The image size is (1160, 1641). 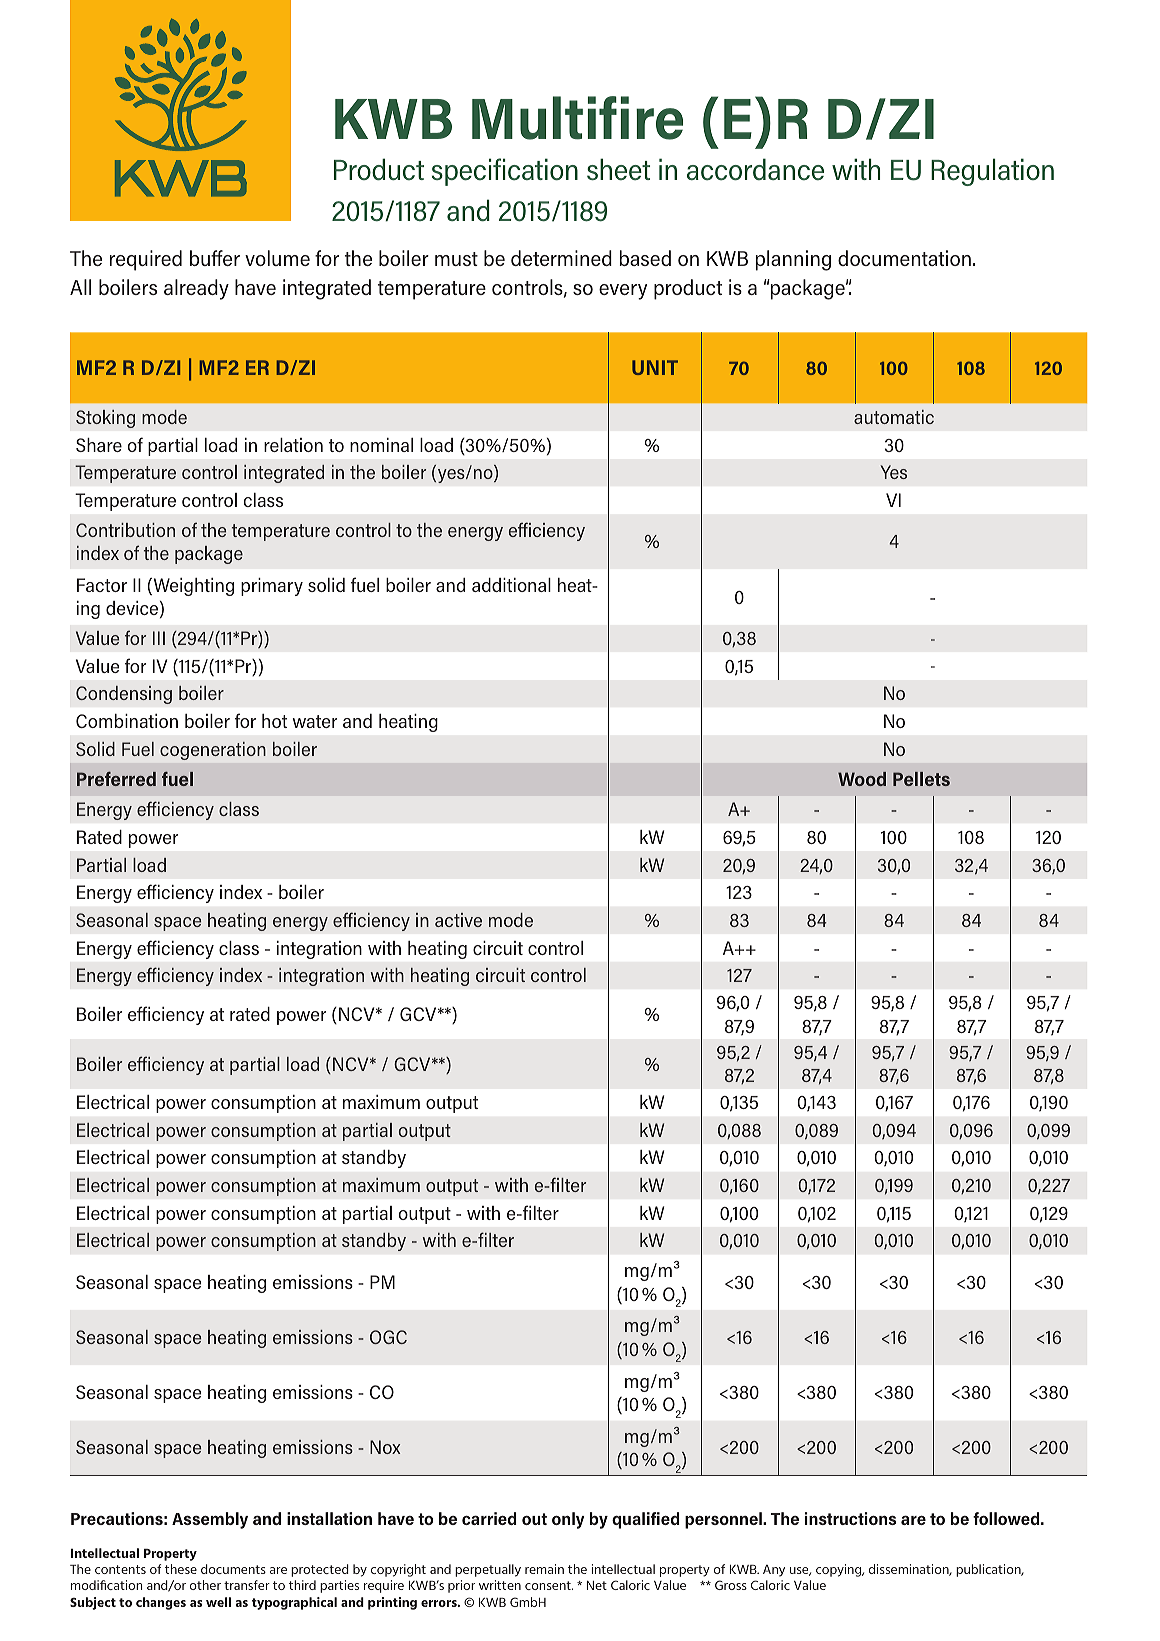 I want to click on buffer, so click(x=215, y=258).
